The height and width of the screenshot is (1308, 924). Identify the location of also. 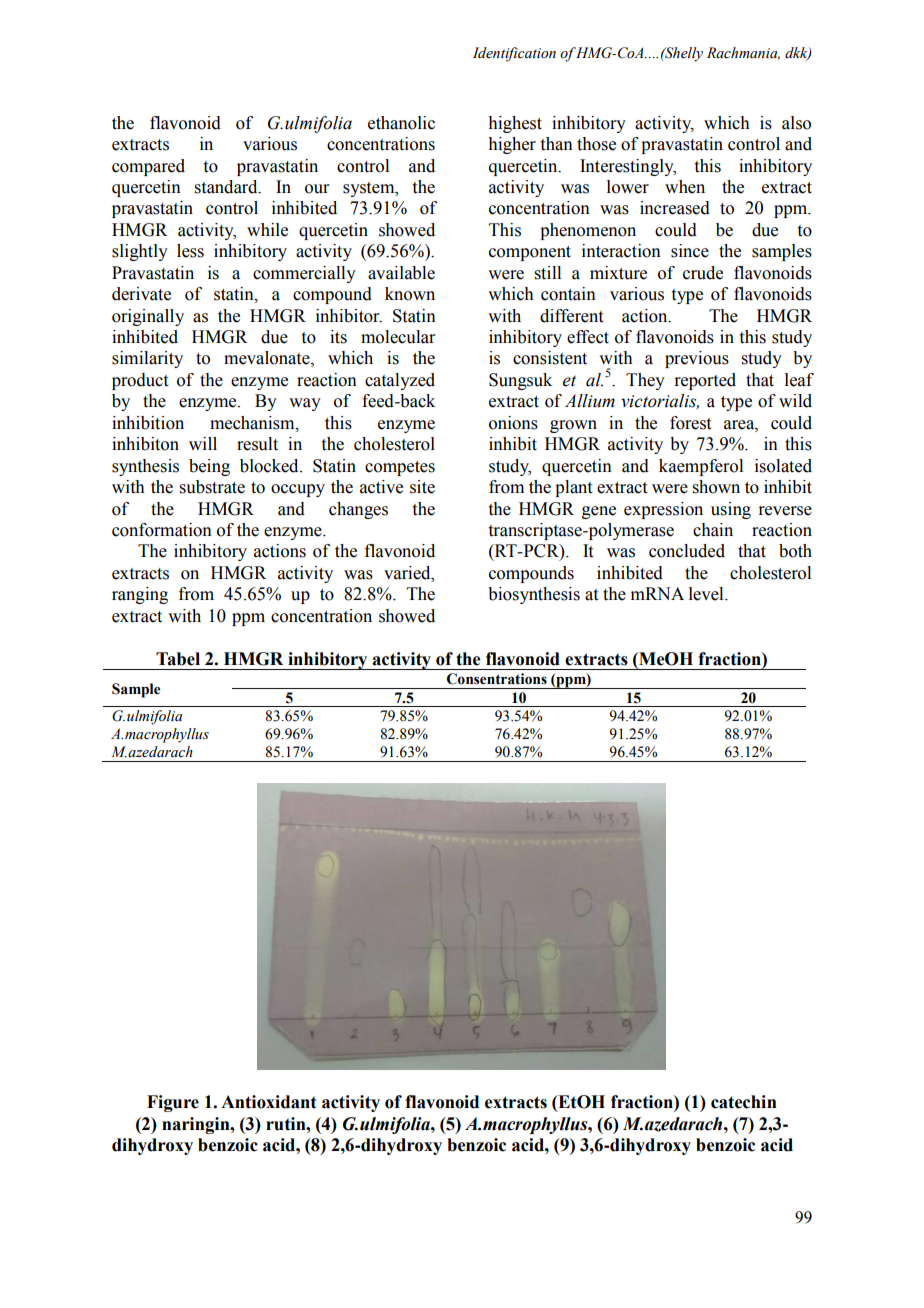
(796, 123).
